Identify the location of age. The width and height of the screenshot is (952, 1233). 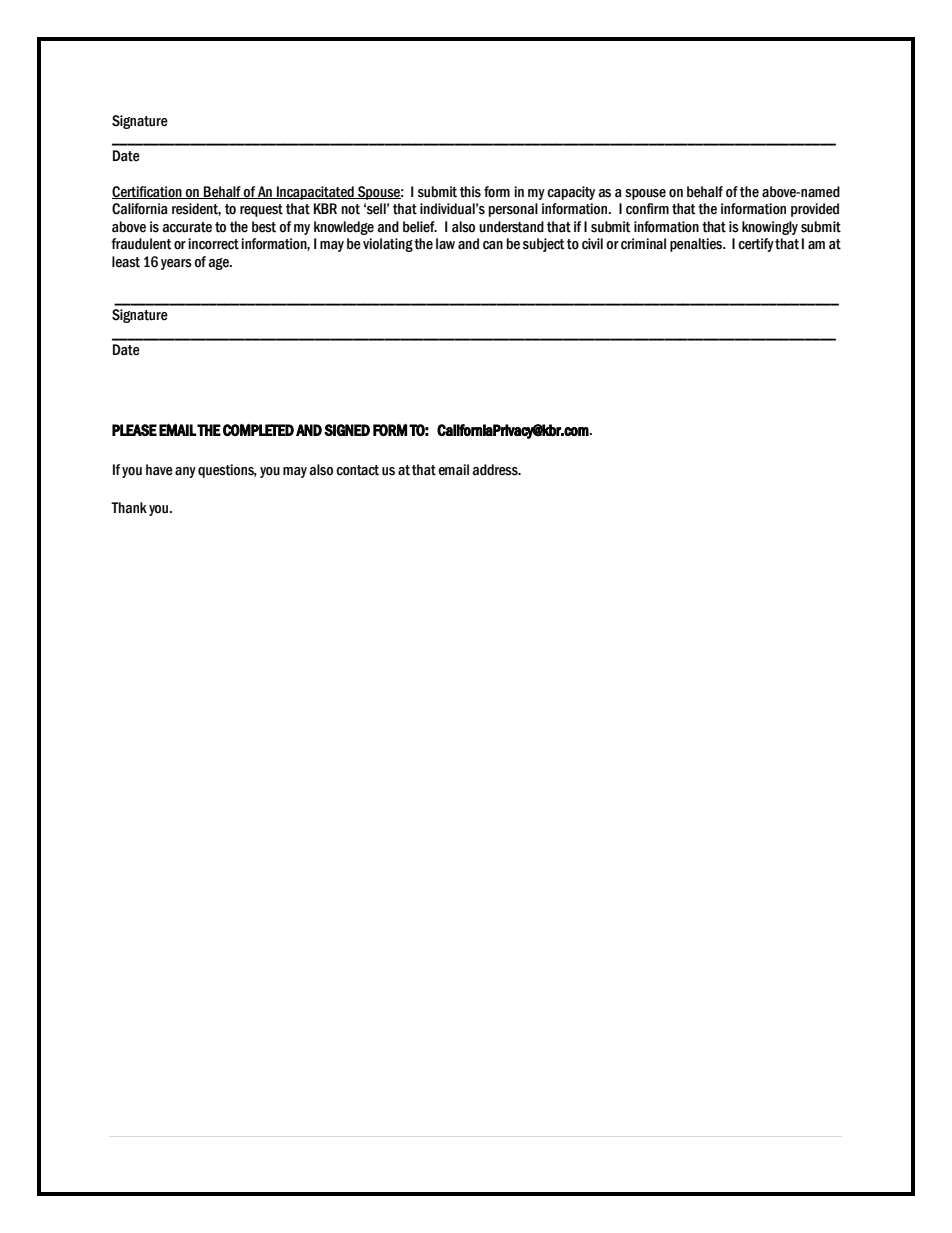
(219, 264).
